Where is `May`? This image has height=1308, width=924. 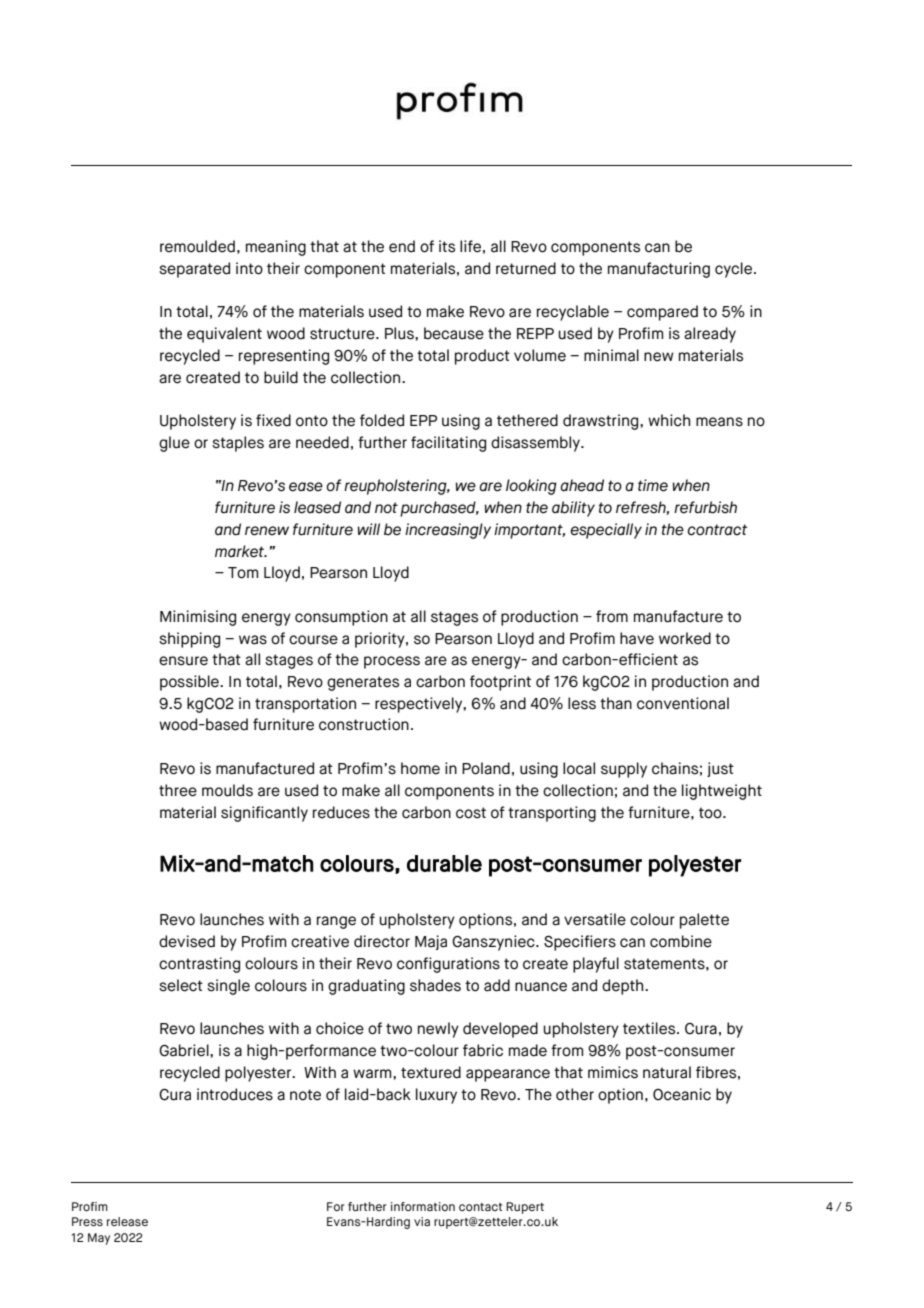
May is located at coordinates (99, 1239).
